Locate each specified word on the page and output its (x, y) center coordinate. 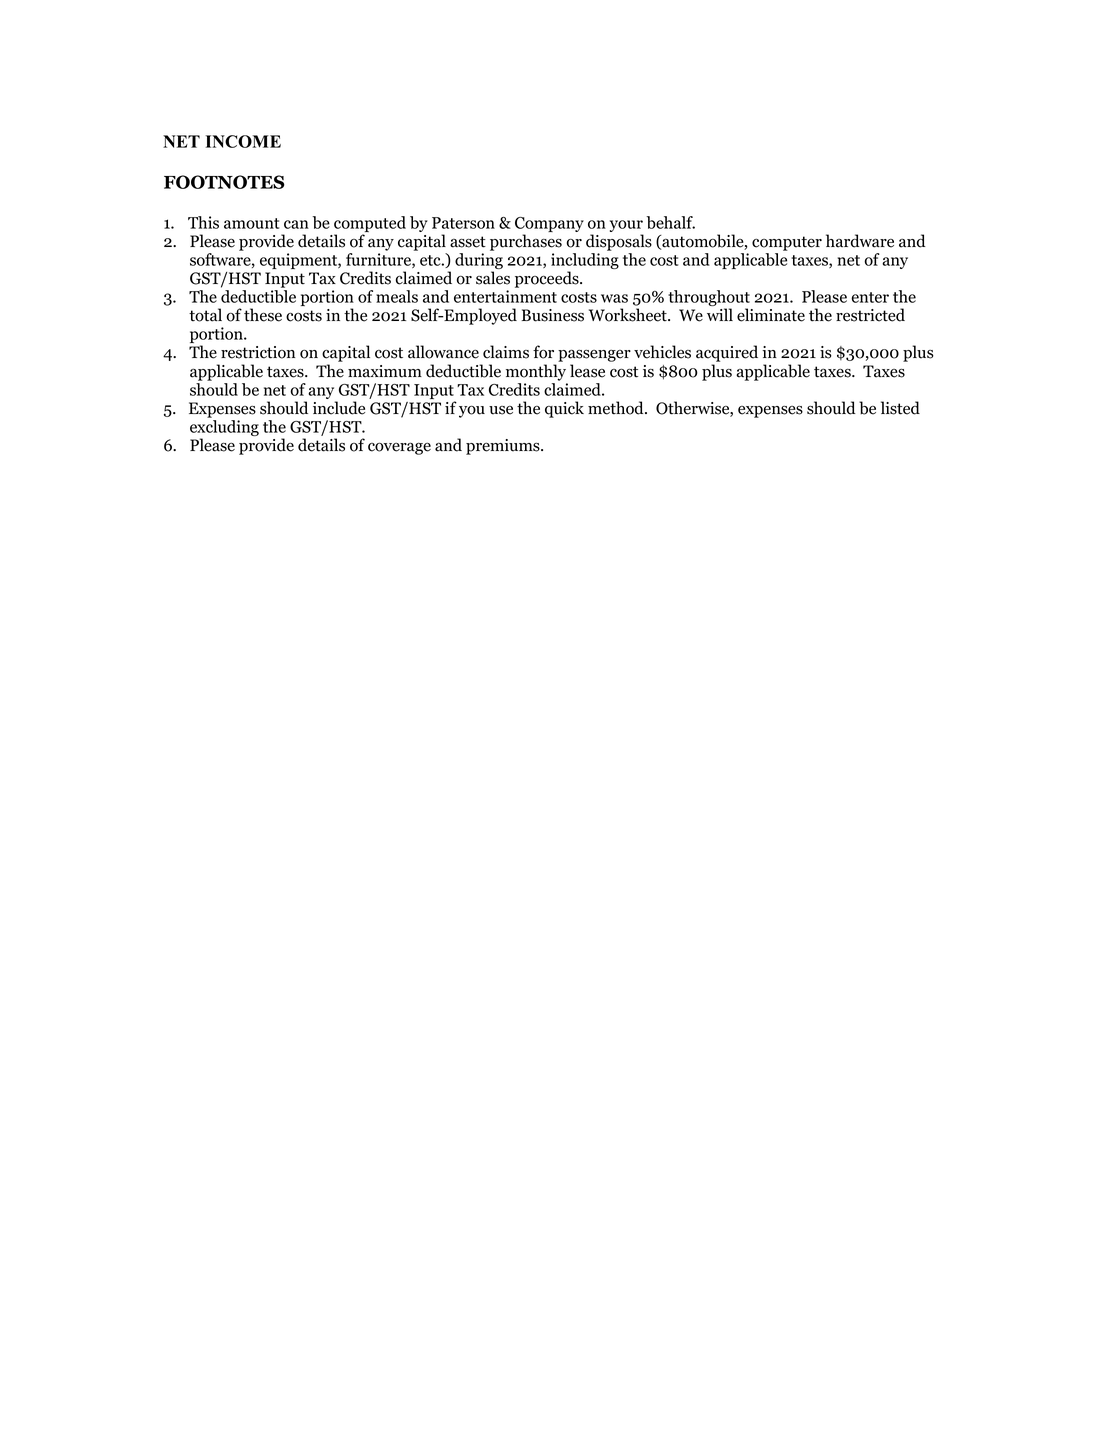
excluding (224, 429)
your (626, 227)
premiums (504, 447)
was (614, 298)
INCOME (243, 141)
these (263, 315)
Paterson (463, 223)
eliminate (771, 315)
